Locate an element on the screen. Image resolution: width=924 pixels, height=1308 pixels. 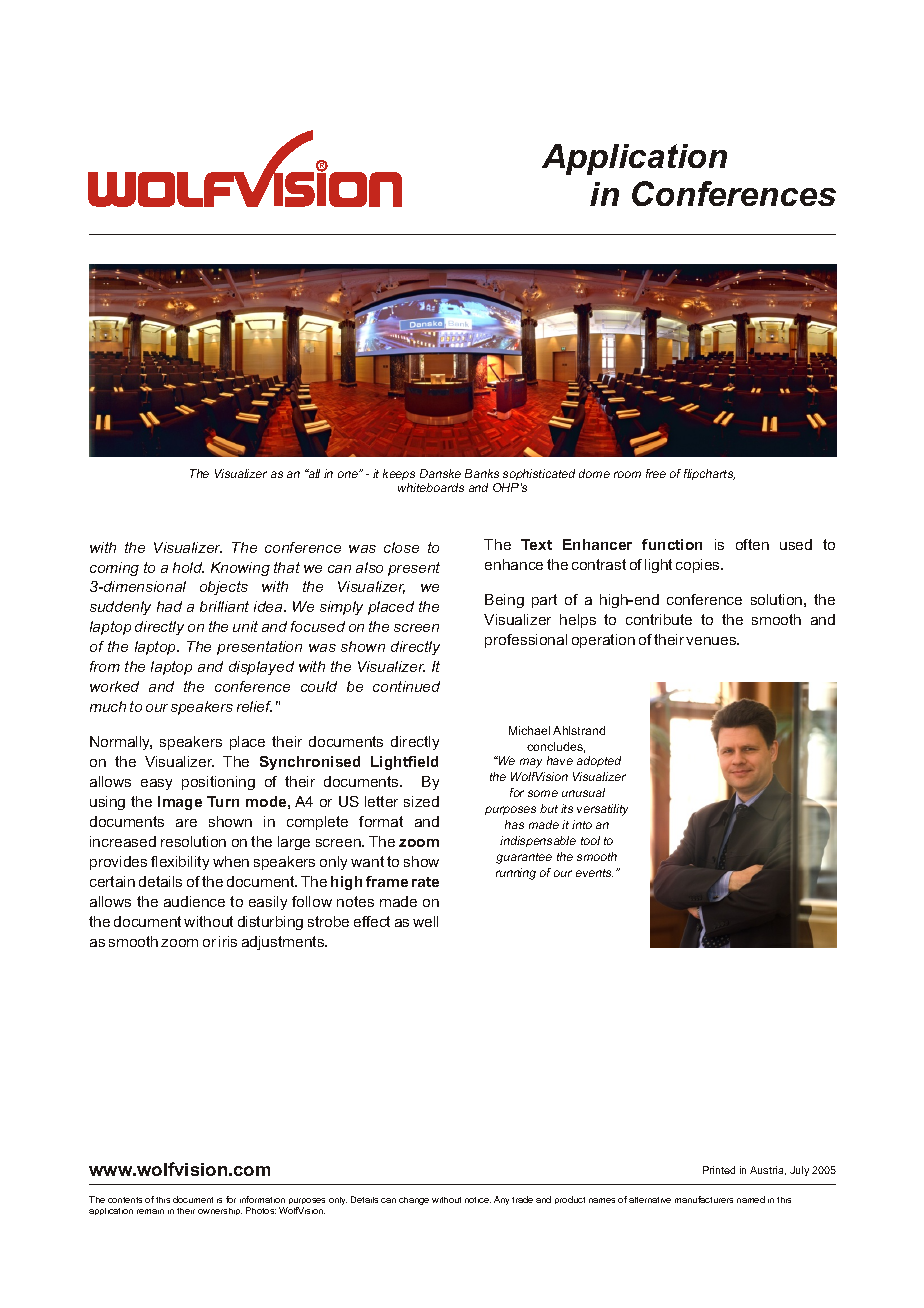
manufacturers is located at coordinates (704, 1199).
